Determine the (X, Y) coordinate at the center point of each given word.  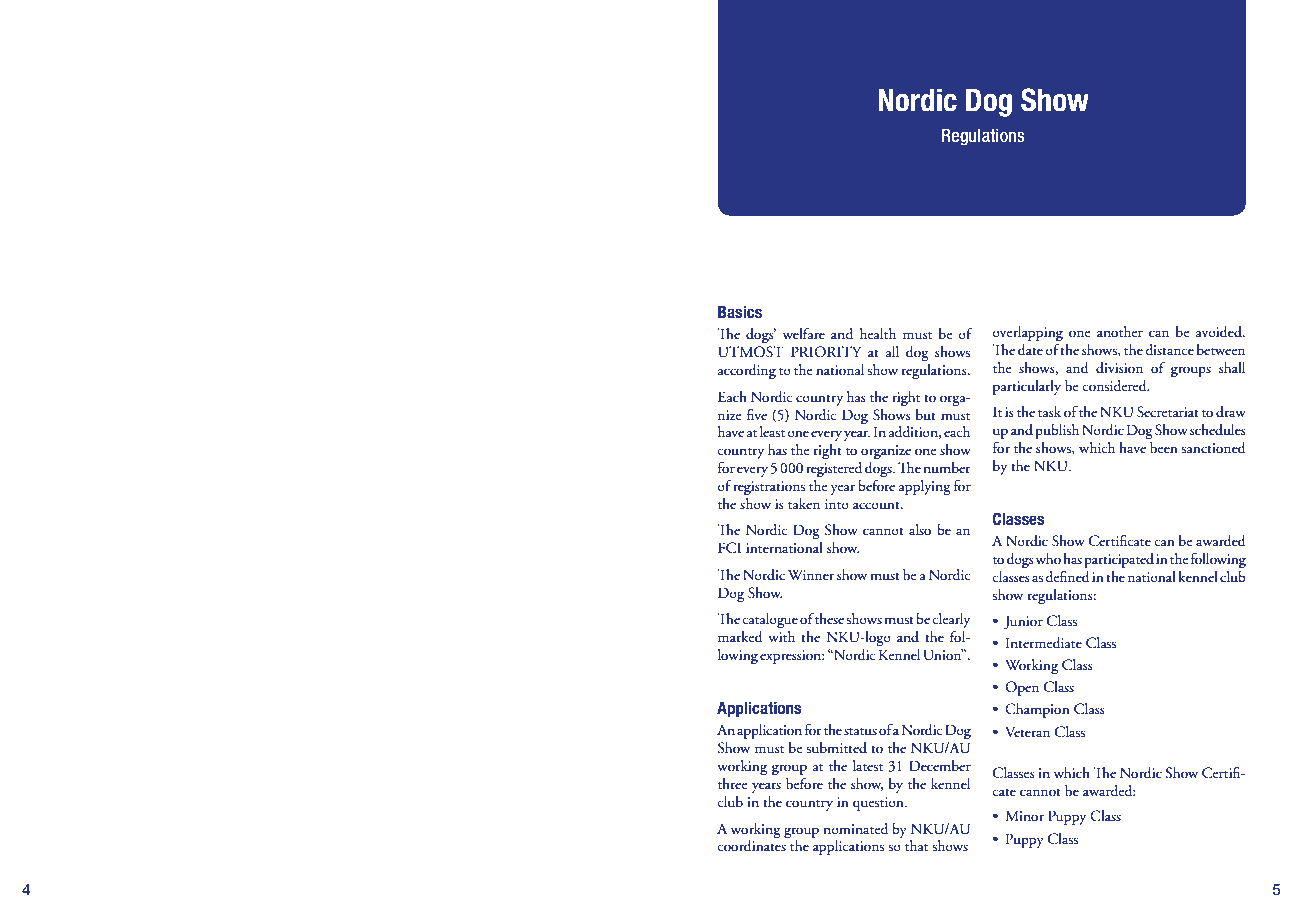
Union (943, 655)
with (781, 637)
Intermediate (1044, 643)
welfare (804, 333)
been (1164, 447)
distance (1169, 350)
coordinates (752, 846)
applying (925, 487)
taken (804, 504)
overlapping (1027, 333)
